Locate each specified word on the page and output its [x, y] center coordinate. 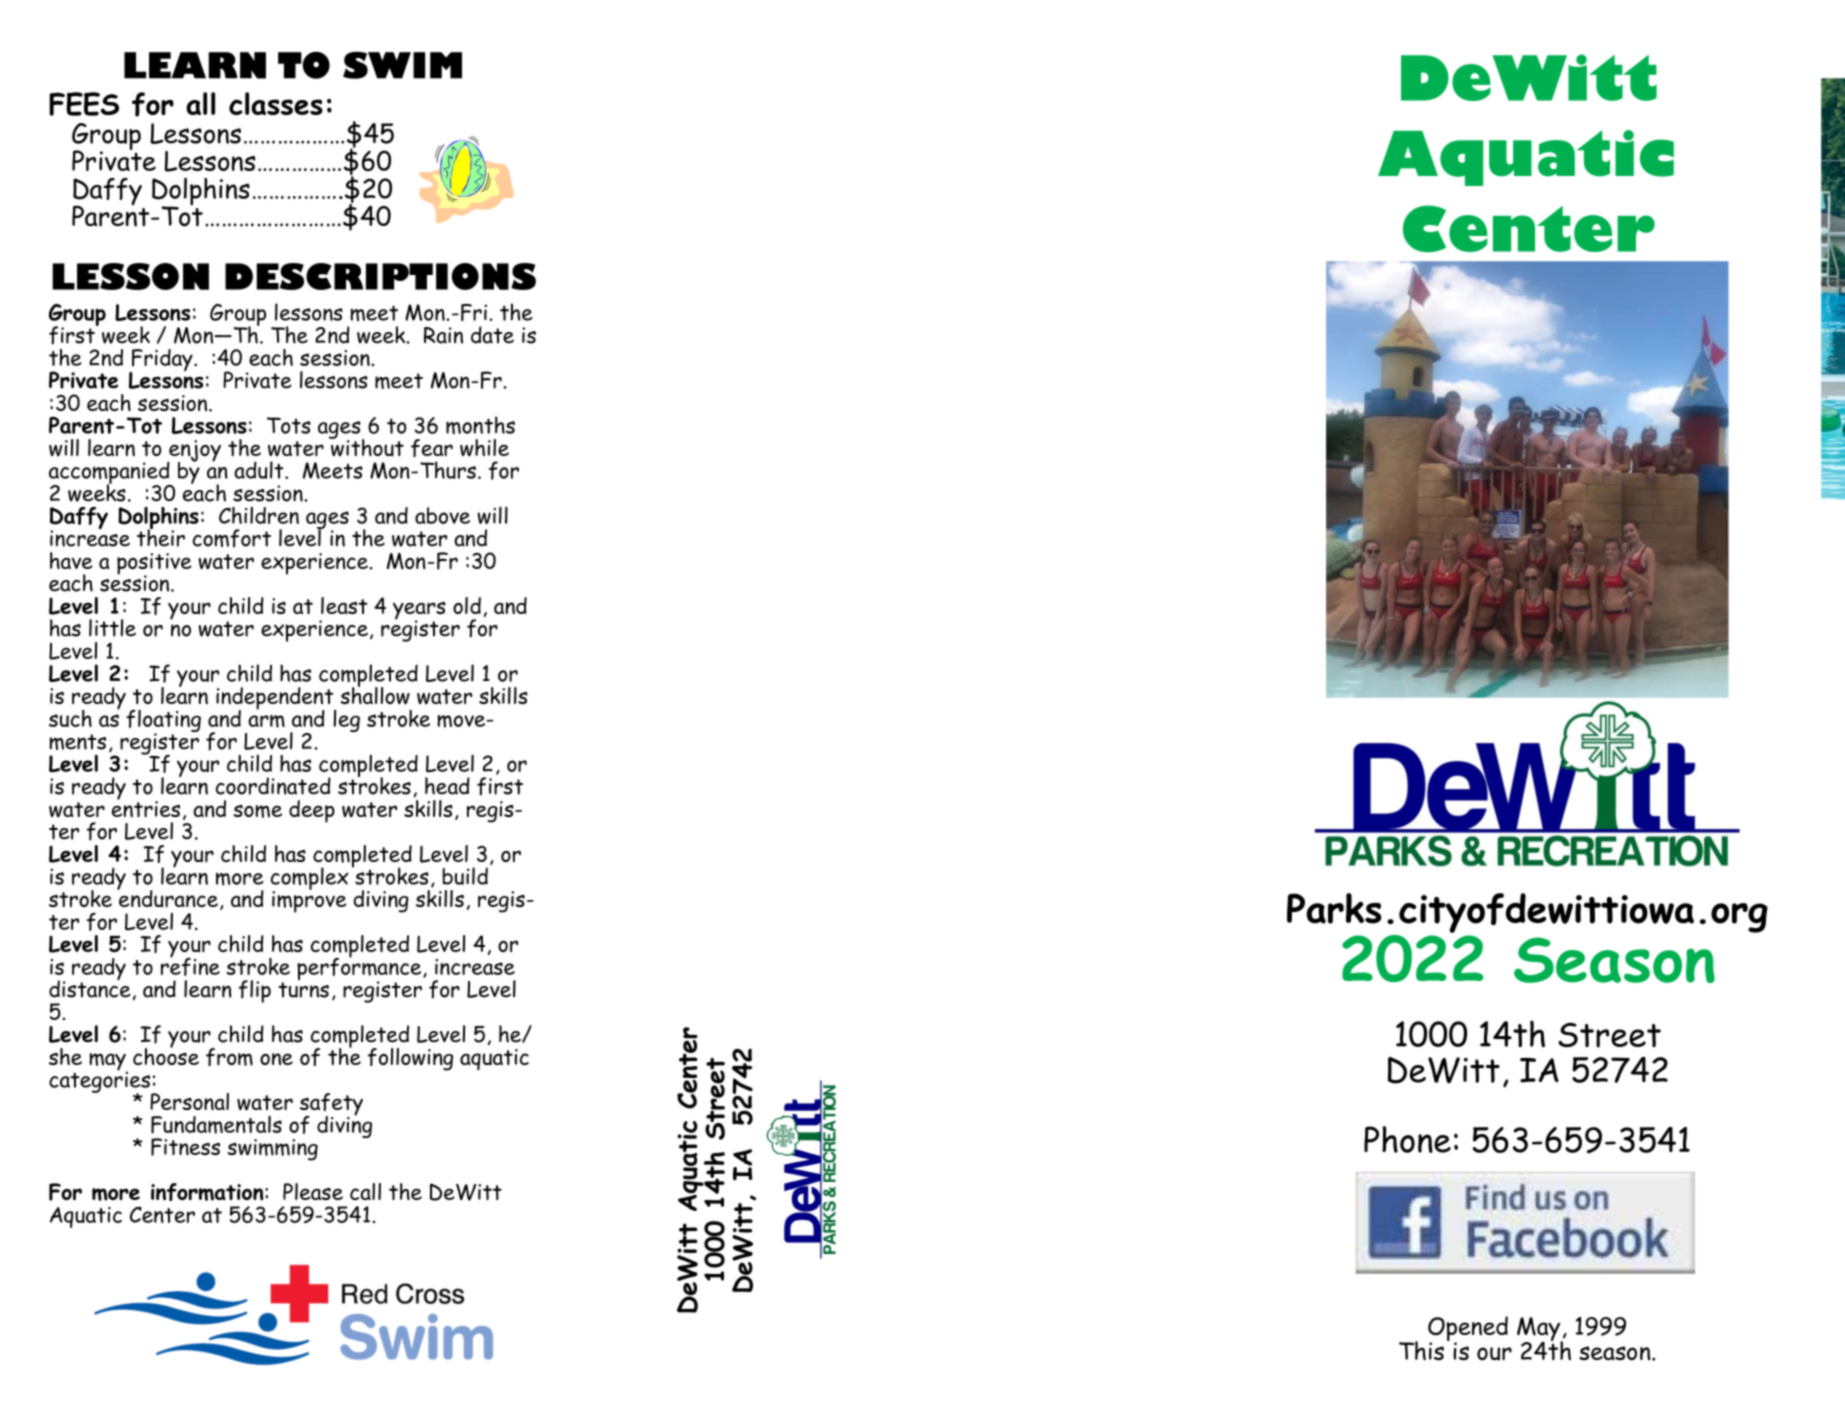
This [1421, 1350]
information [208, 1192]
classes [276, 103]
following [410, 1059]
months [480, 425]
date [492, 335]
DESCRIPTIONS [380, 276]
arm [266, 721]
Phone [1407, 1139]
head [447, 786]
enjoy [194, 452]
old [467, 605]
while [484, 448]
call [365, 1191]
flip [255, 991]
